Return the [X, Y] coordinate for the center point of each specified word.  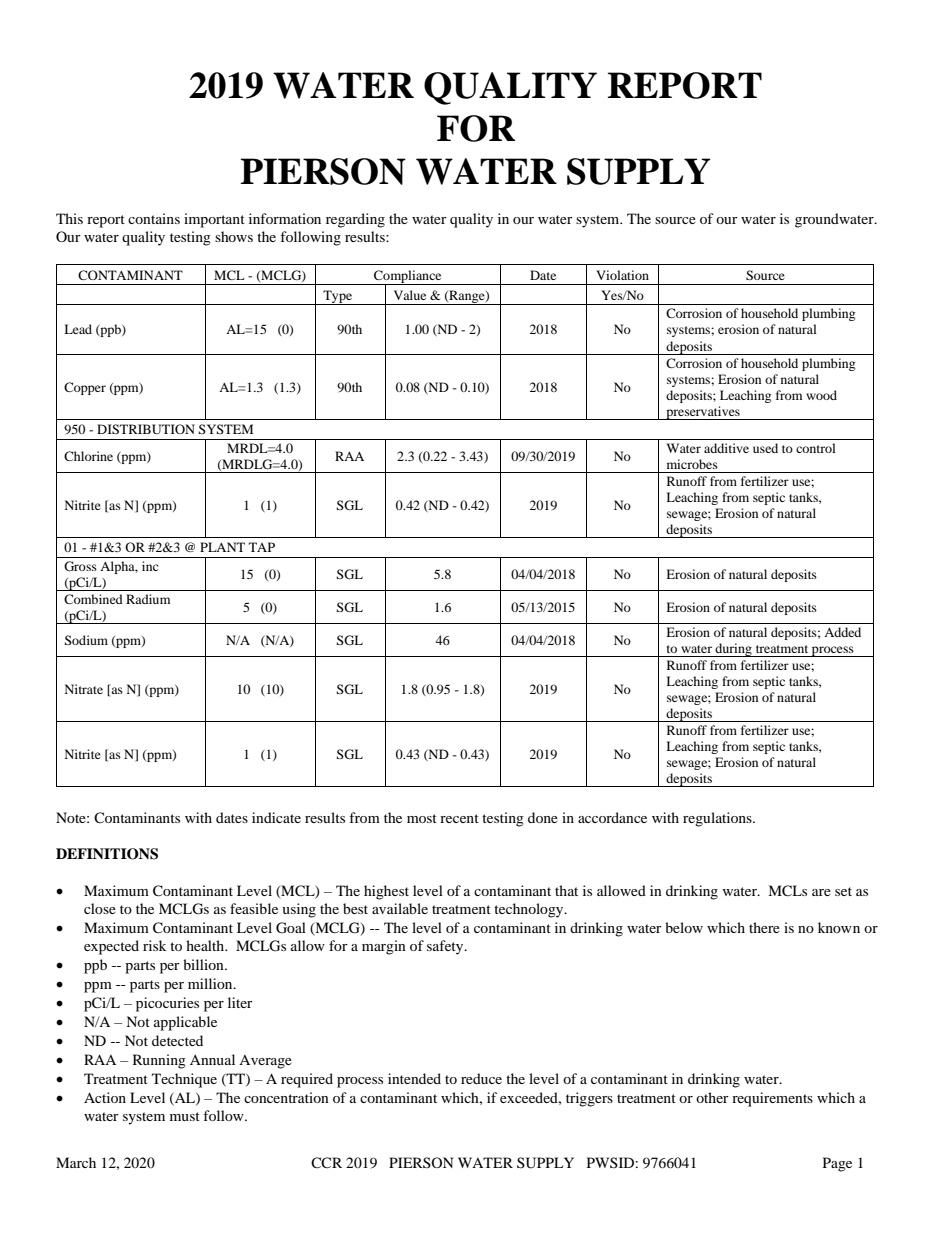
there [764, 927]
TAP [262, 547]
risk [154, 945]
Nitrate [84, 689]
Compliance [408, 277]
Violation [622, 275]
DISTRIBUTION [146, 429]
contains [154, 218]
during [734, 650]
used [765, 448]
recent [459, 818]
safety [446, 947]
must [185, 1116]
